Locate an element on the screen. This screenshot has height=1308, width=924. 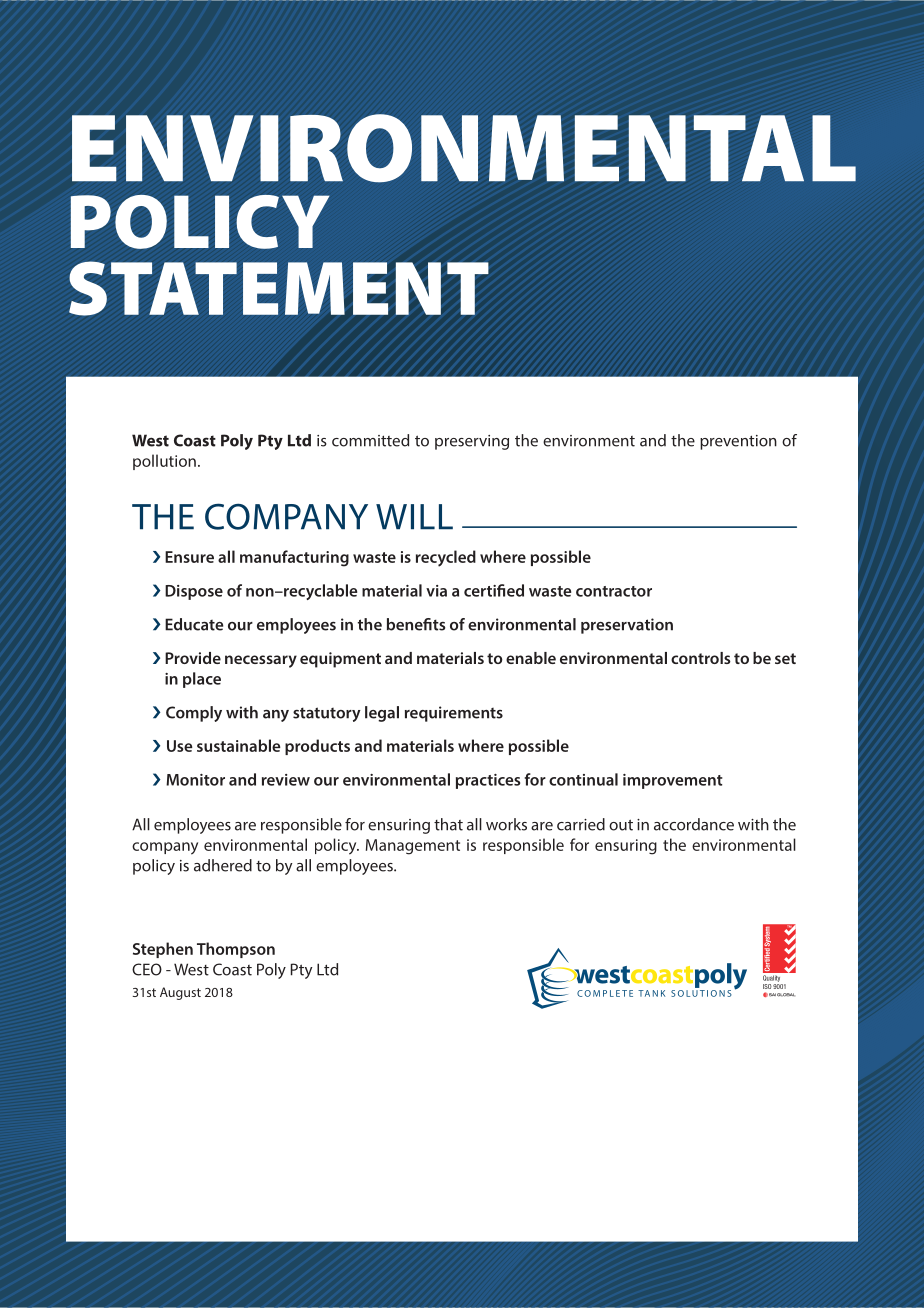
prevention is located at coordinates (738, 442).
